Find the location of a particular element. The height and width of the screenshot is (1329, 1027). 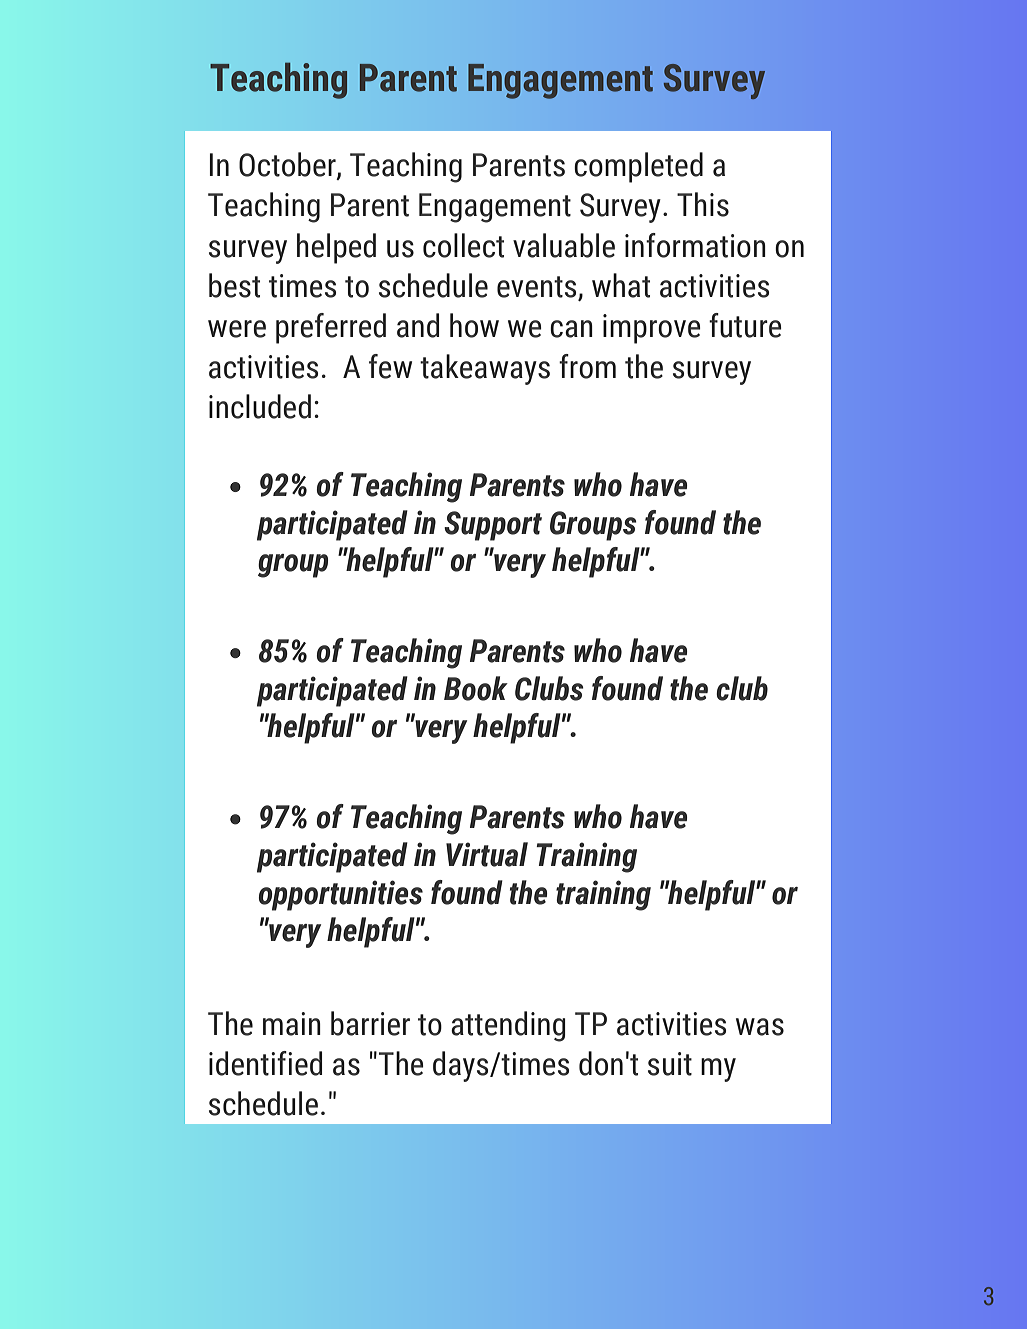

collect is located at coordinates (463, 245).
